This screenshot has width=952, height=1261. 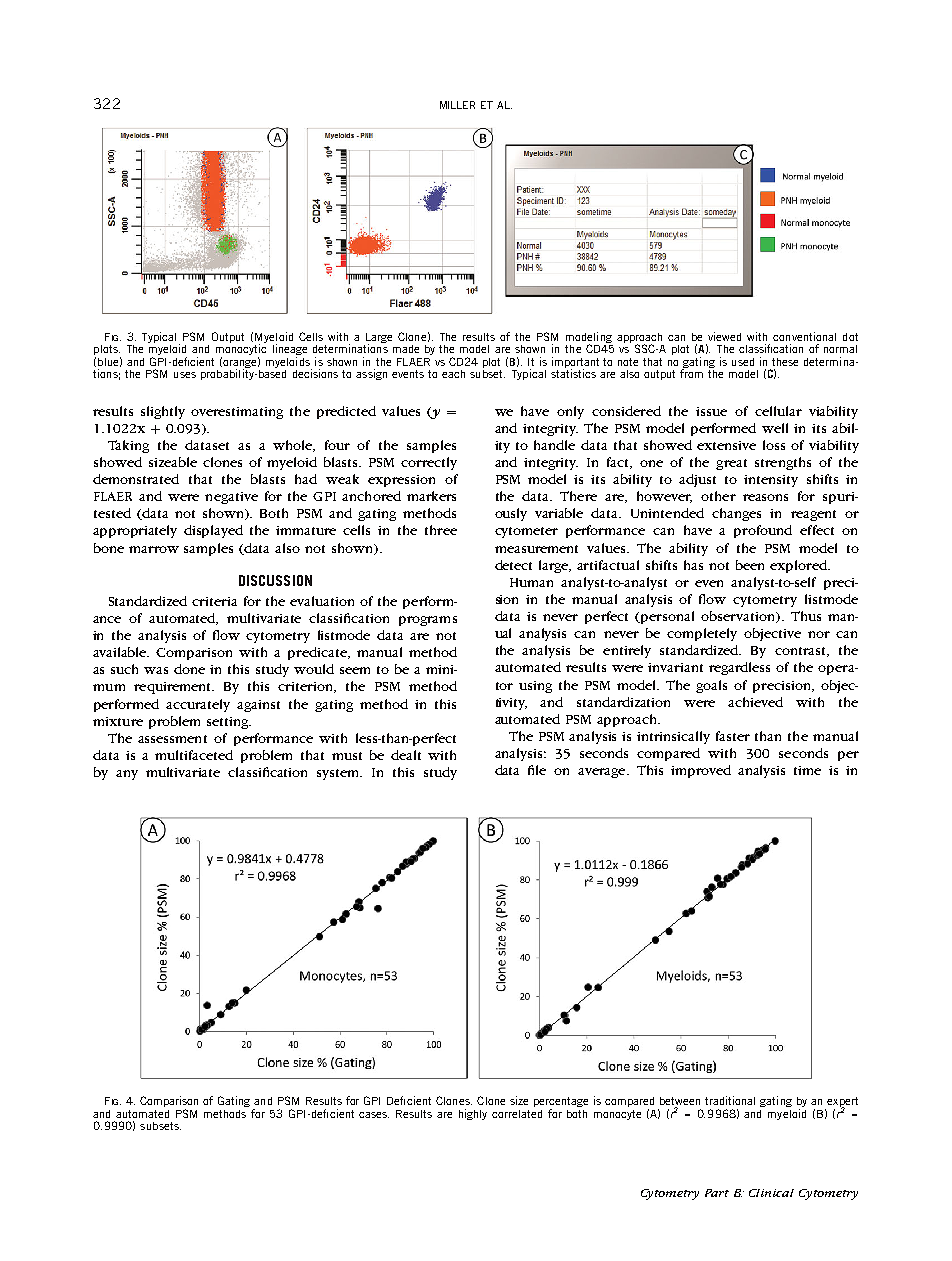 I want to click on time, so click(x=807, y=770).
